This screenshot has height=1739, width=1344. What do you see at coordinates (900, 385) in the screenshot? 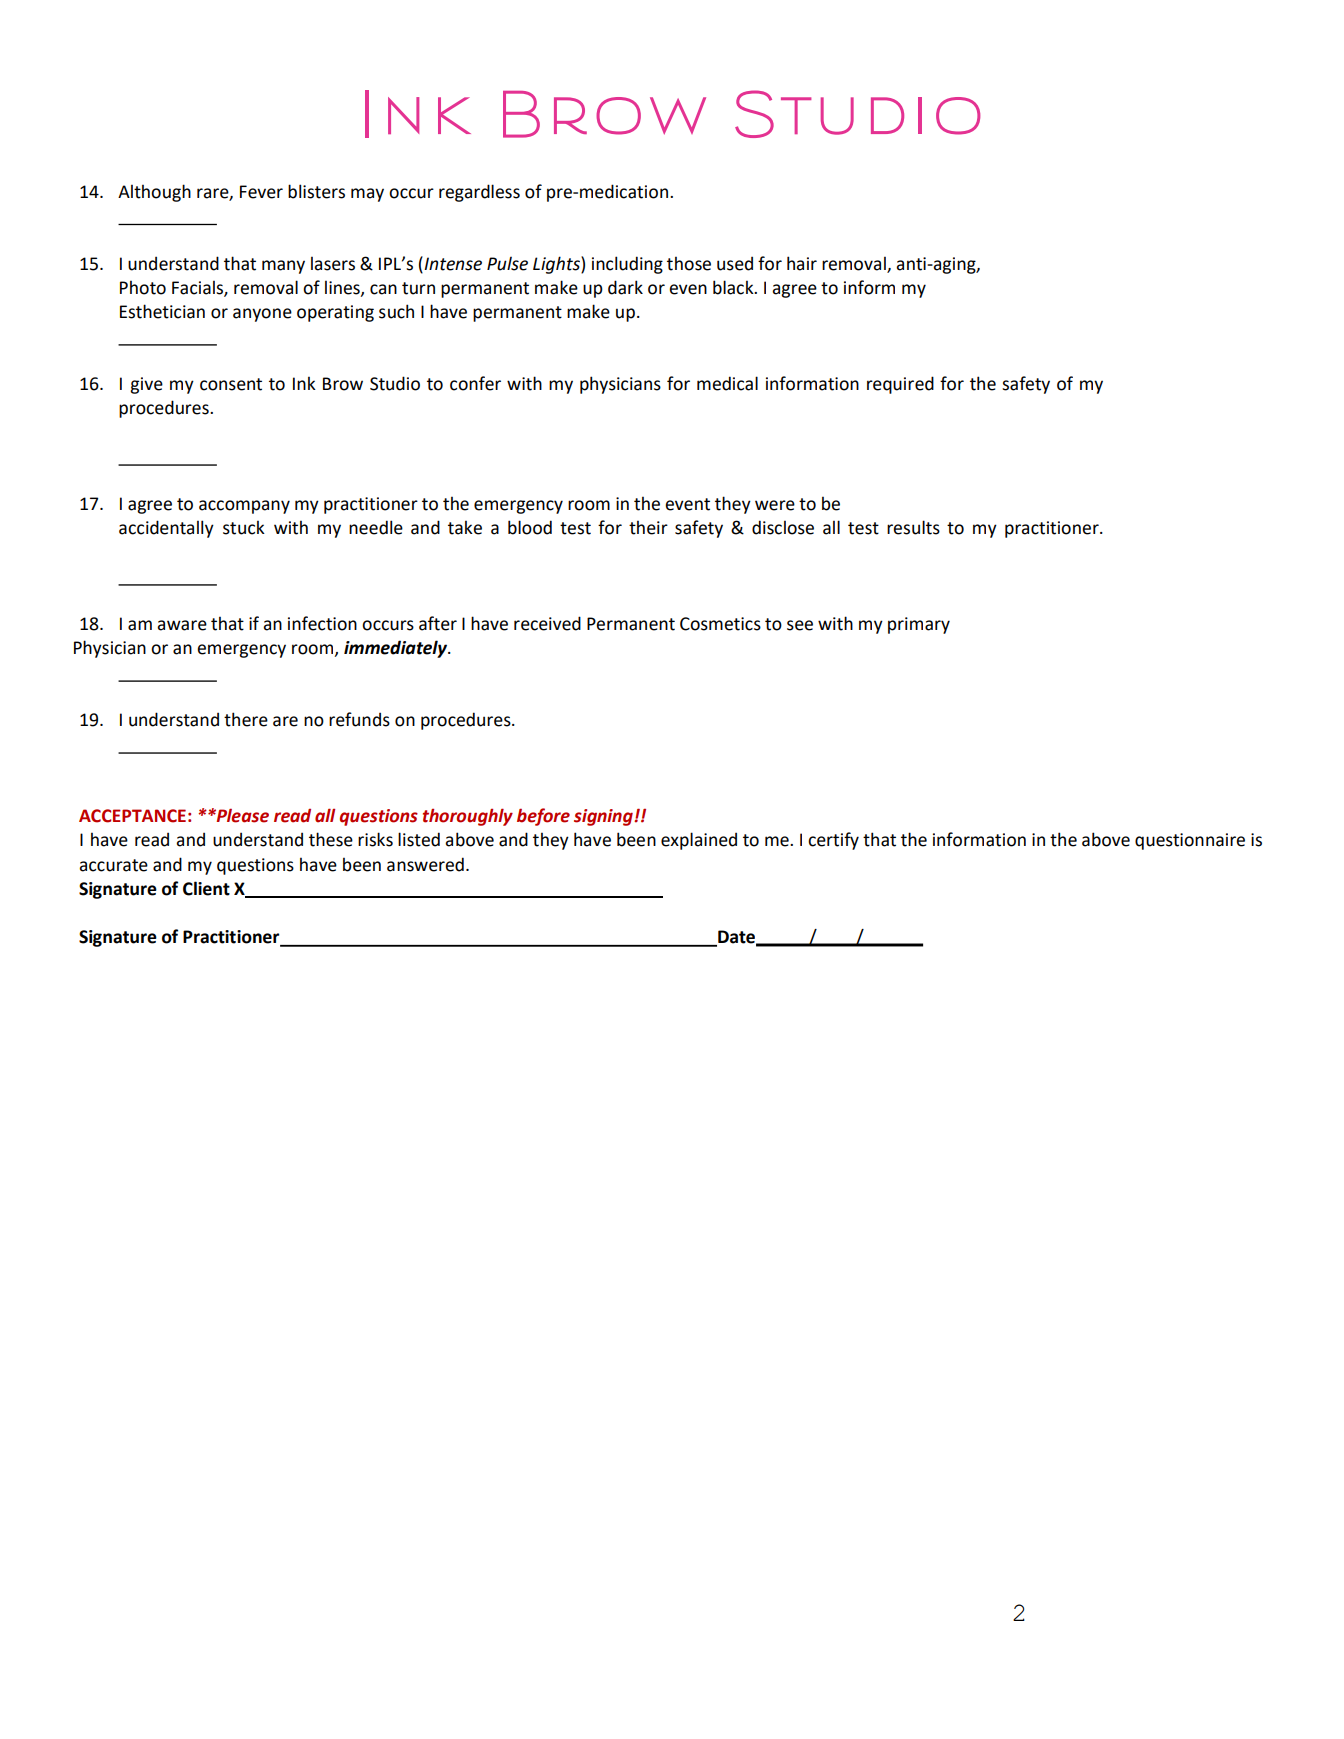
I see `required` at bounding box center [900, 385].
